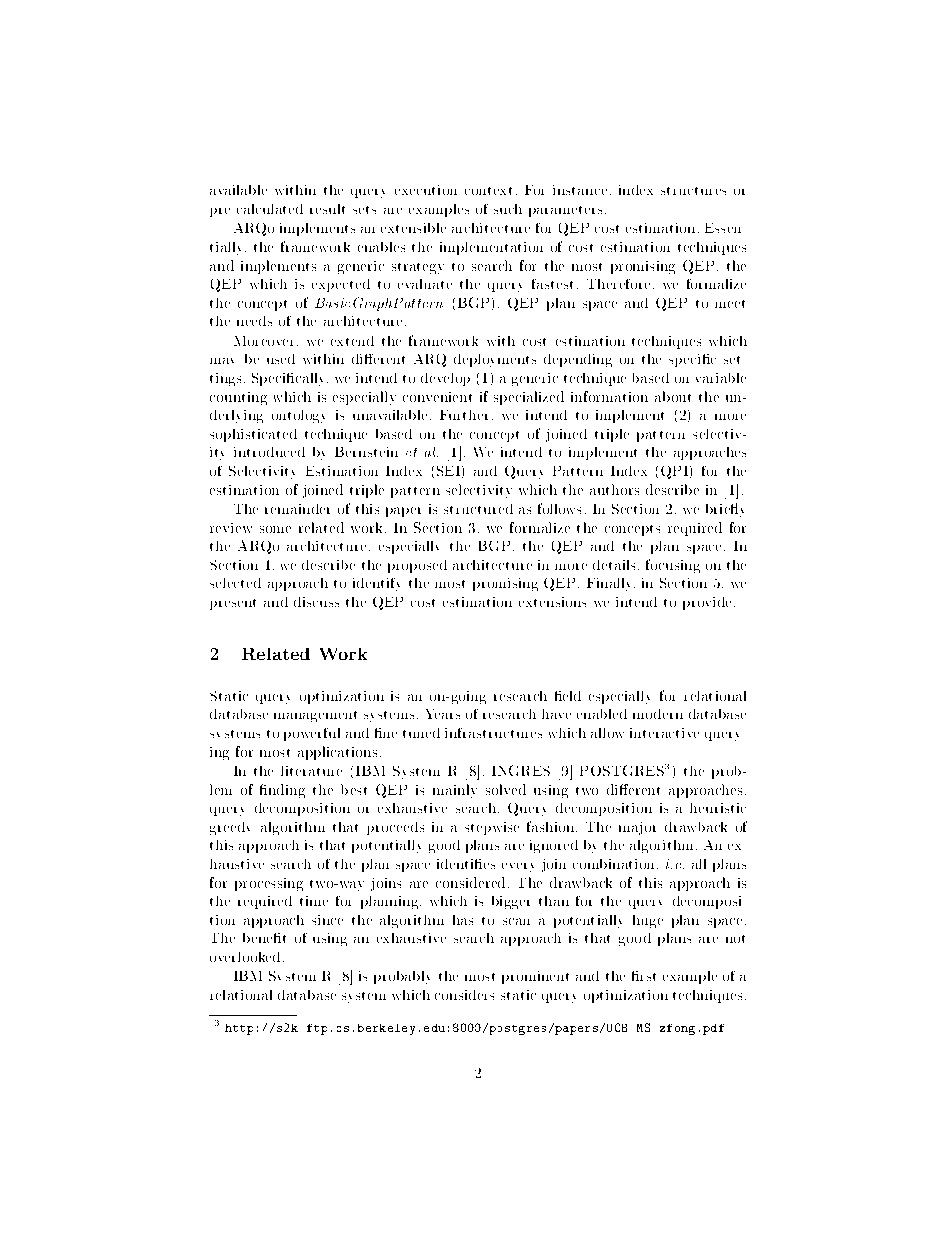 The image size is (952, 1233). Describe the element at coordinates (327, 209) in the screenshot. I see `result` at that location.
